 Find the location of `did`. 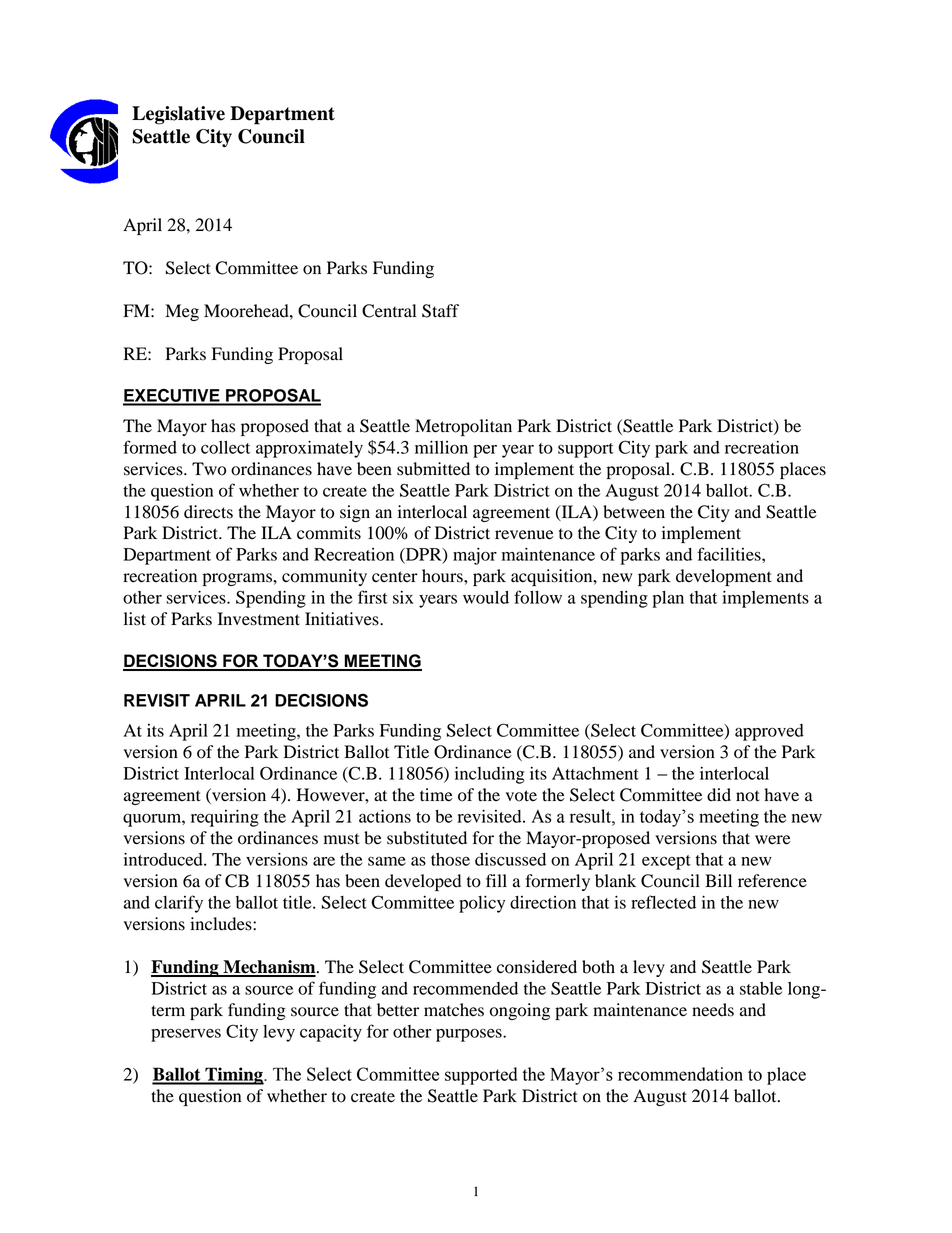

did is located at coordinates (719, 795).
